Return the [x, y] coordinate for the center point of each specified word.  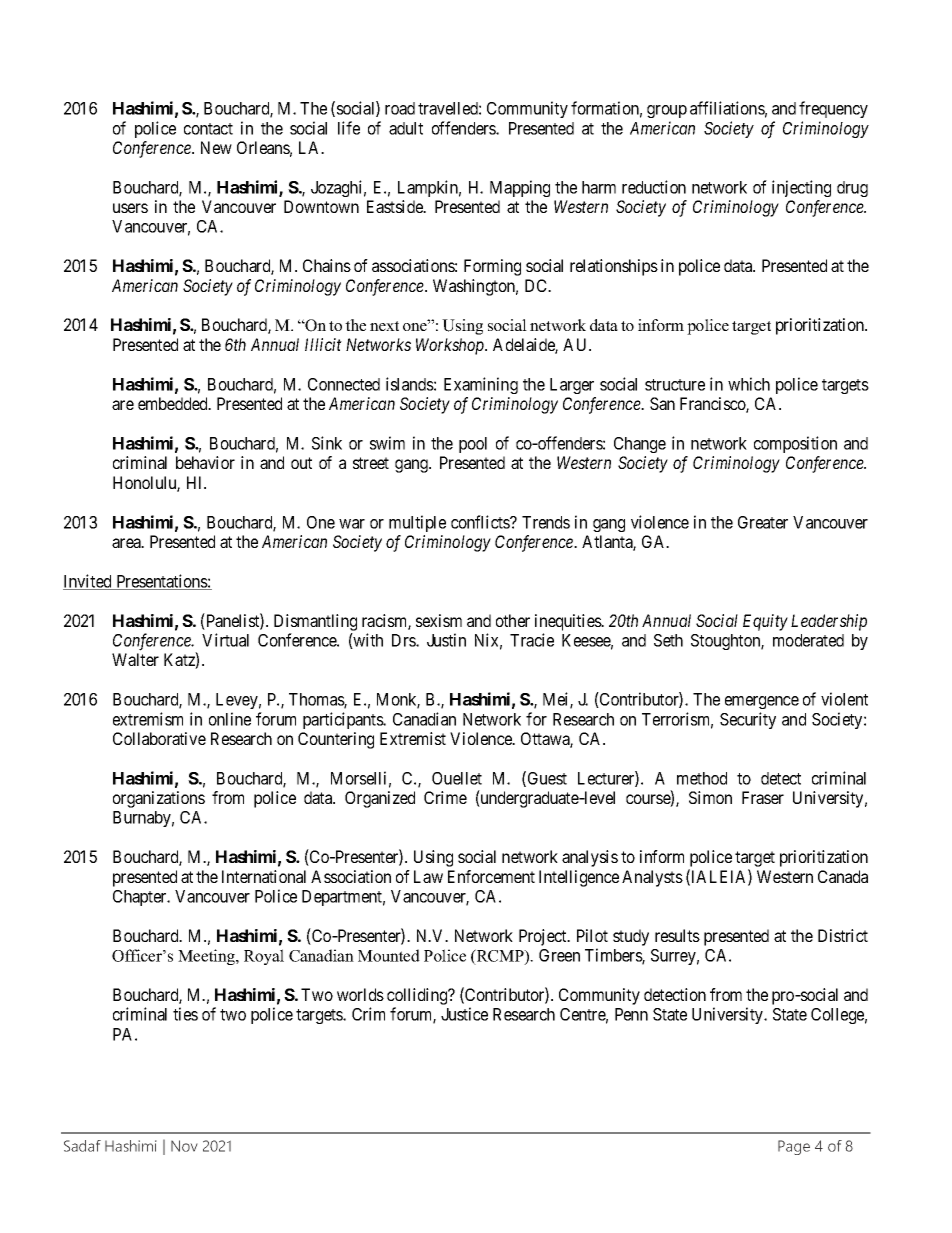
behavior [205, 462]
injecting [801, 188]
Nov [184, 1146]
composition [795, 444]
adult [406, 128]
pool [473, 445]
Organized [380, 799]
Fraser [763, 797]
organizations [159, 799]
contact [208, 129]
